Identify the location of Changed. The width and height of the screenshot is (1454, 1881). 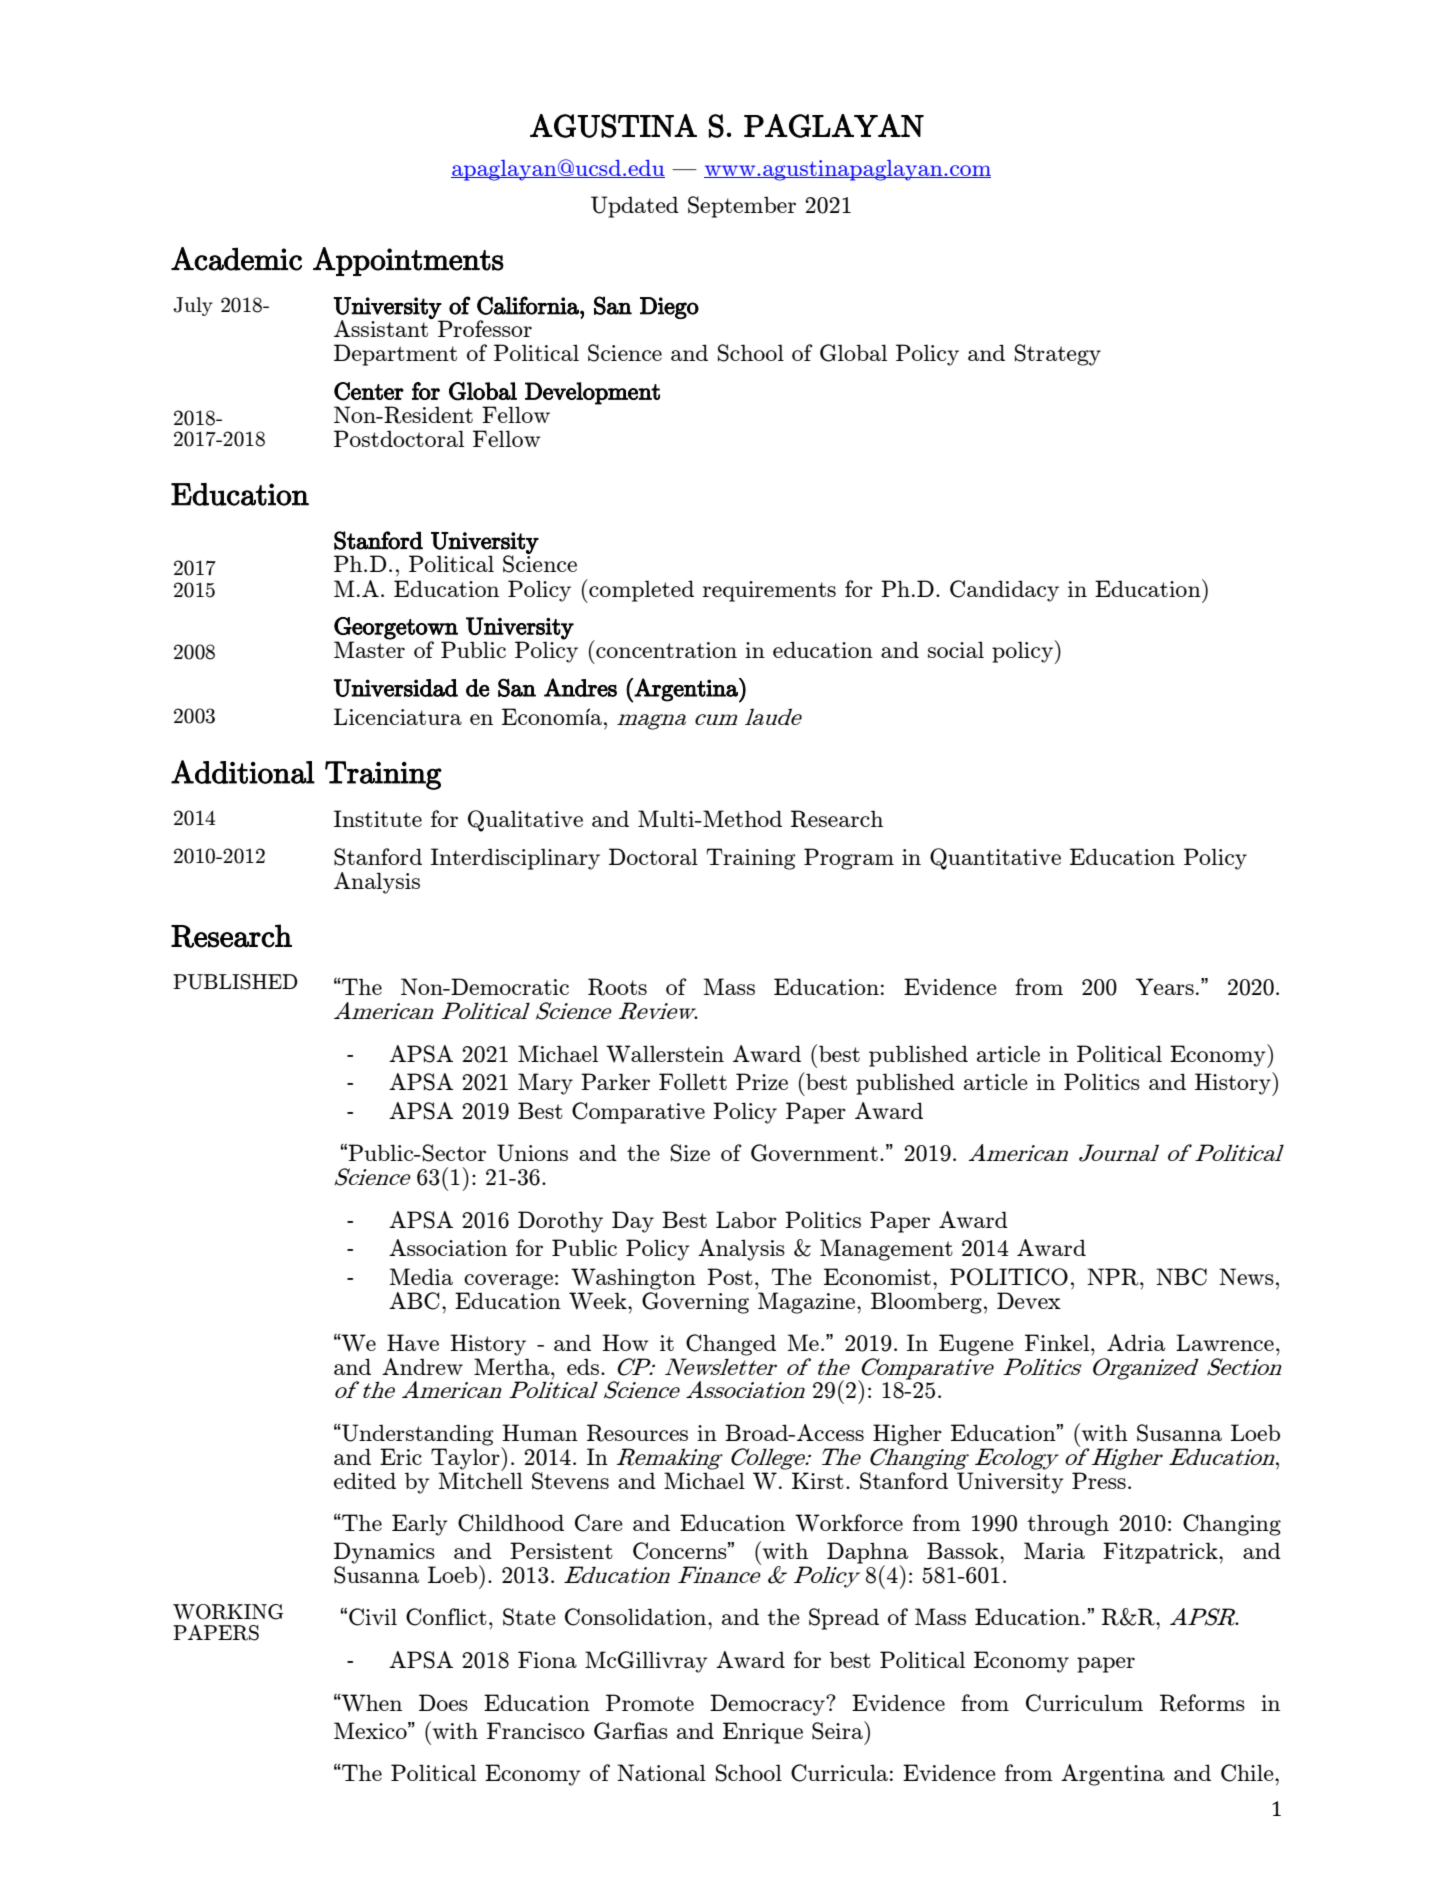
(731, 1345).
